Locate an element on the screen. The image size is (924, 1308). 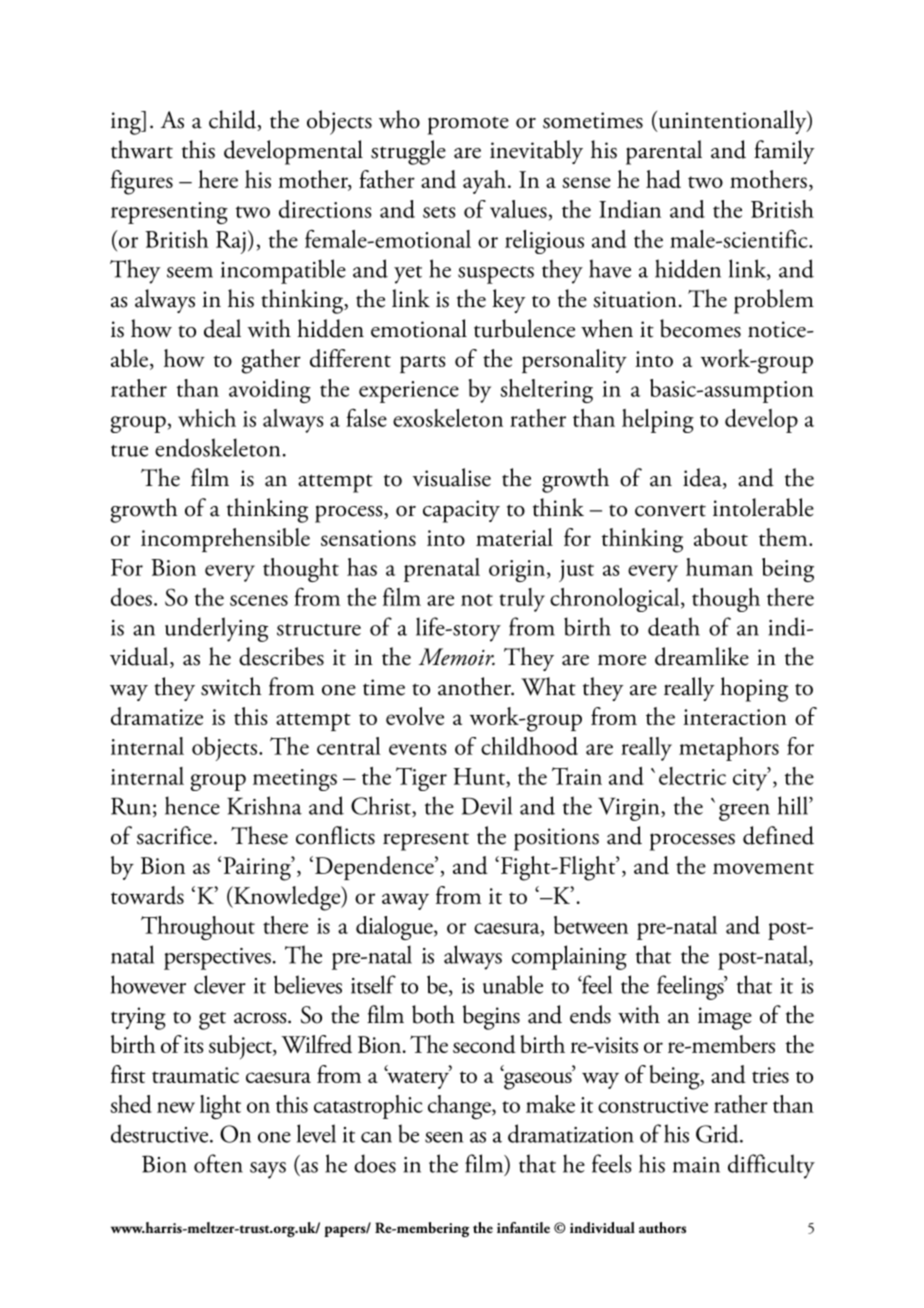
often is located at coordinates (218, 1163).
